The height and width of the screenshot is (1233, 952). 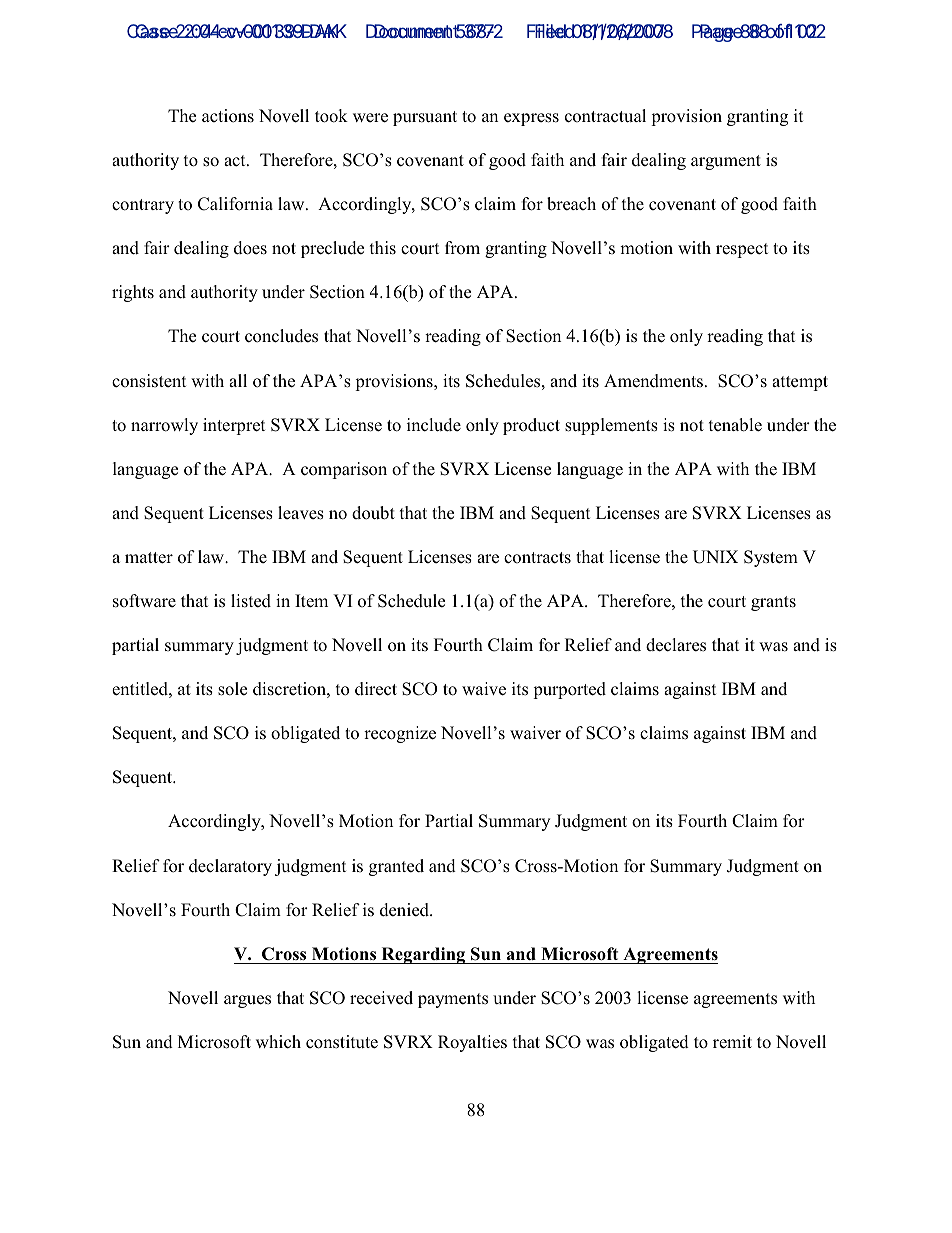 What do you see at coordinates (228, 116) in the screenshot?
I see `actions` at bounding box center [228, 116].
